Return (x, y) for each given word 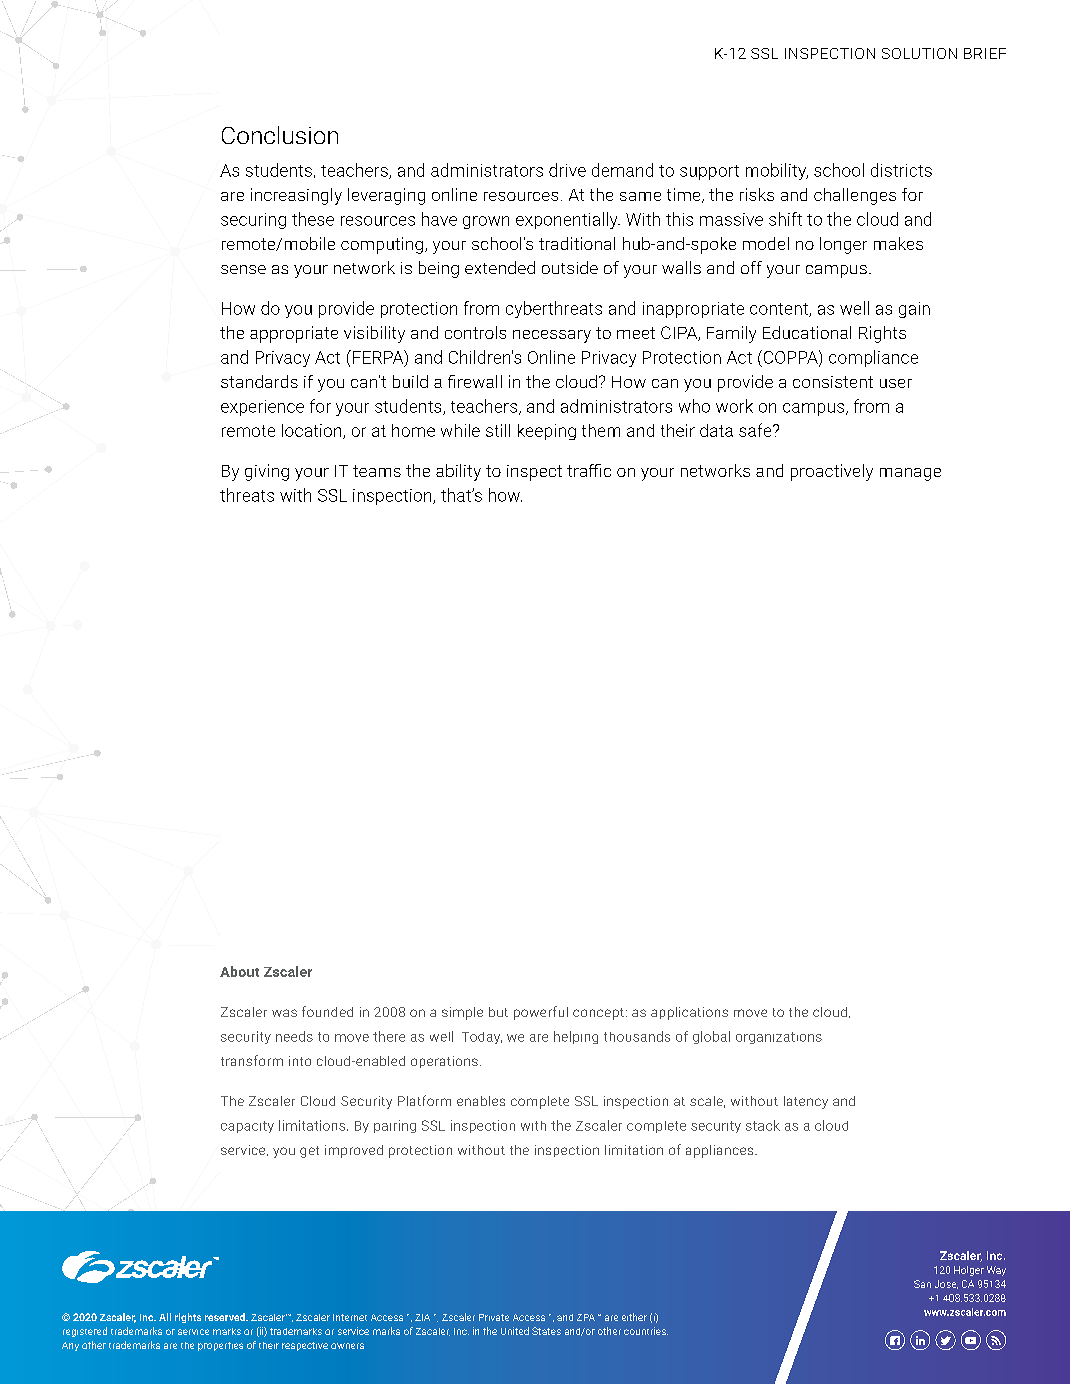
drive (567, 170)
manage (910, 474)
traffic (589, 470)
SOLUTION (919, 53)
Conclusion (280, 135)
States (546, 1331)
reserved (226, 1317)
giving (267, 472)
